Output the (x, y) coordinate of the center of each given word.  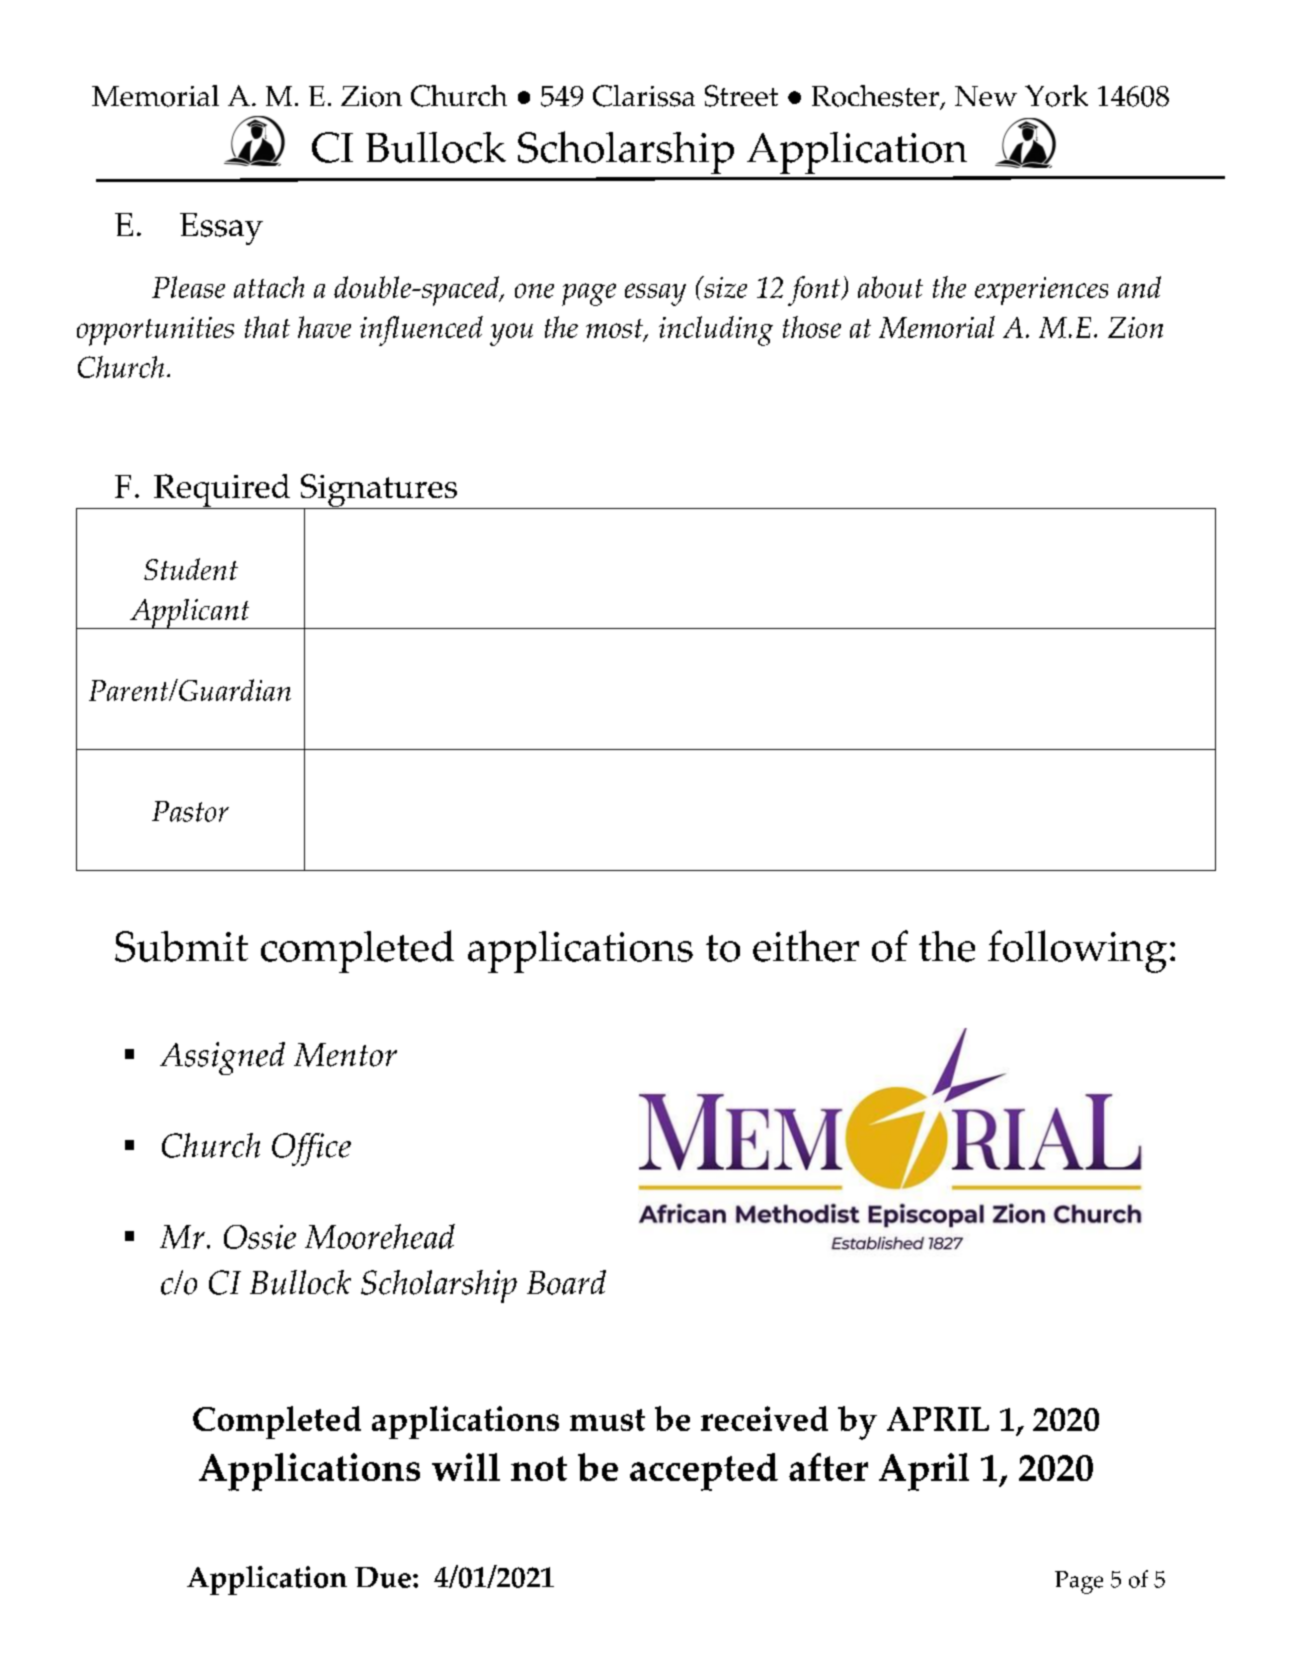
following (1077, 951)
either (806, 946)
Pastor (190, 811)
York (1056, 96)
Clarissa (644, 96)
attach (269, 287)
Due (383, 1577)
